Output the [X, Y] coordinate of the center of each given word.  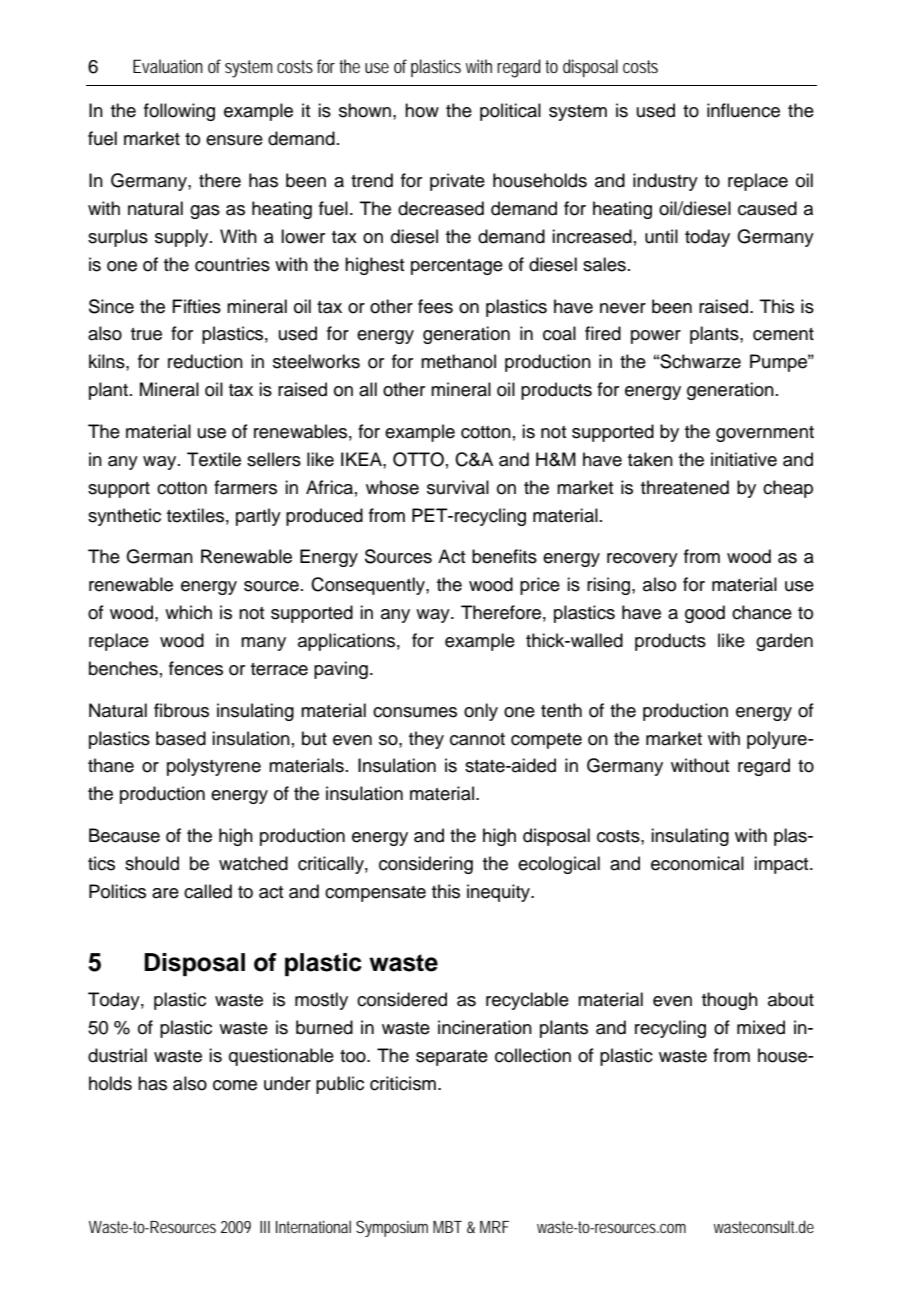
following [179, 112]
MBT [447, 1227]
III [265, 1227]
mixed [761, 1027]
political [510, 112]
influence [743, 110]
